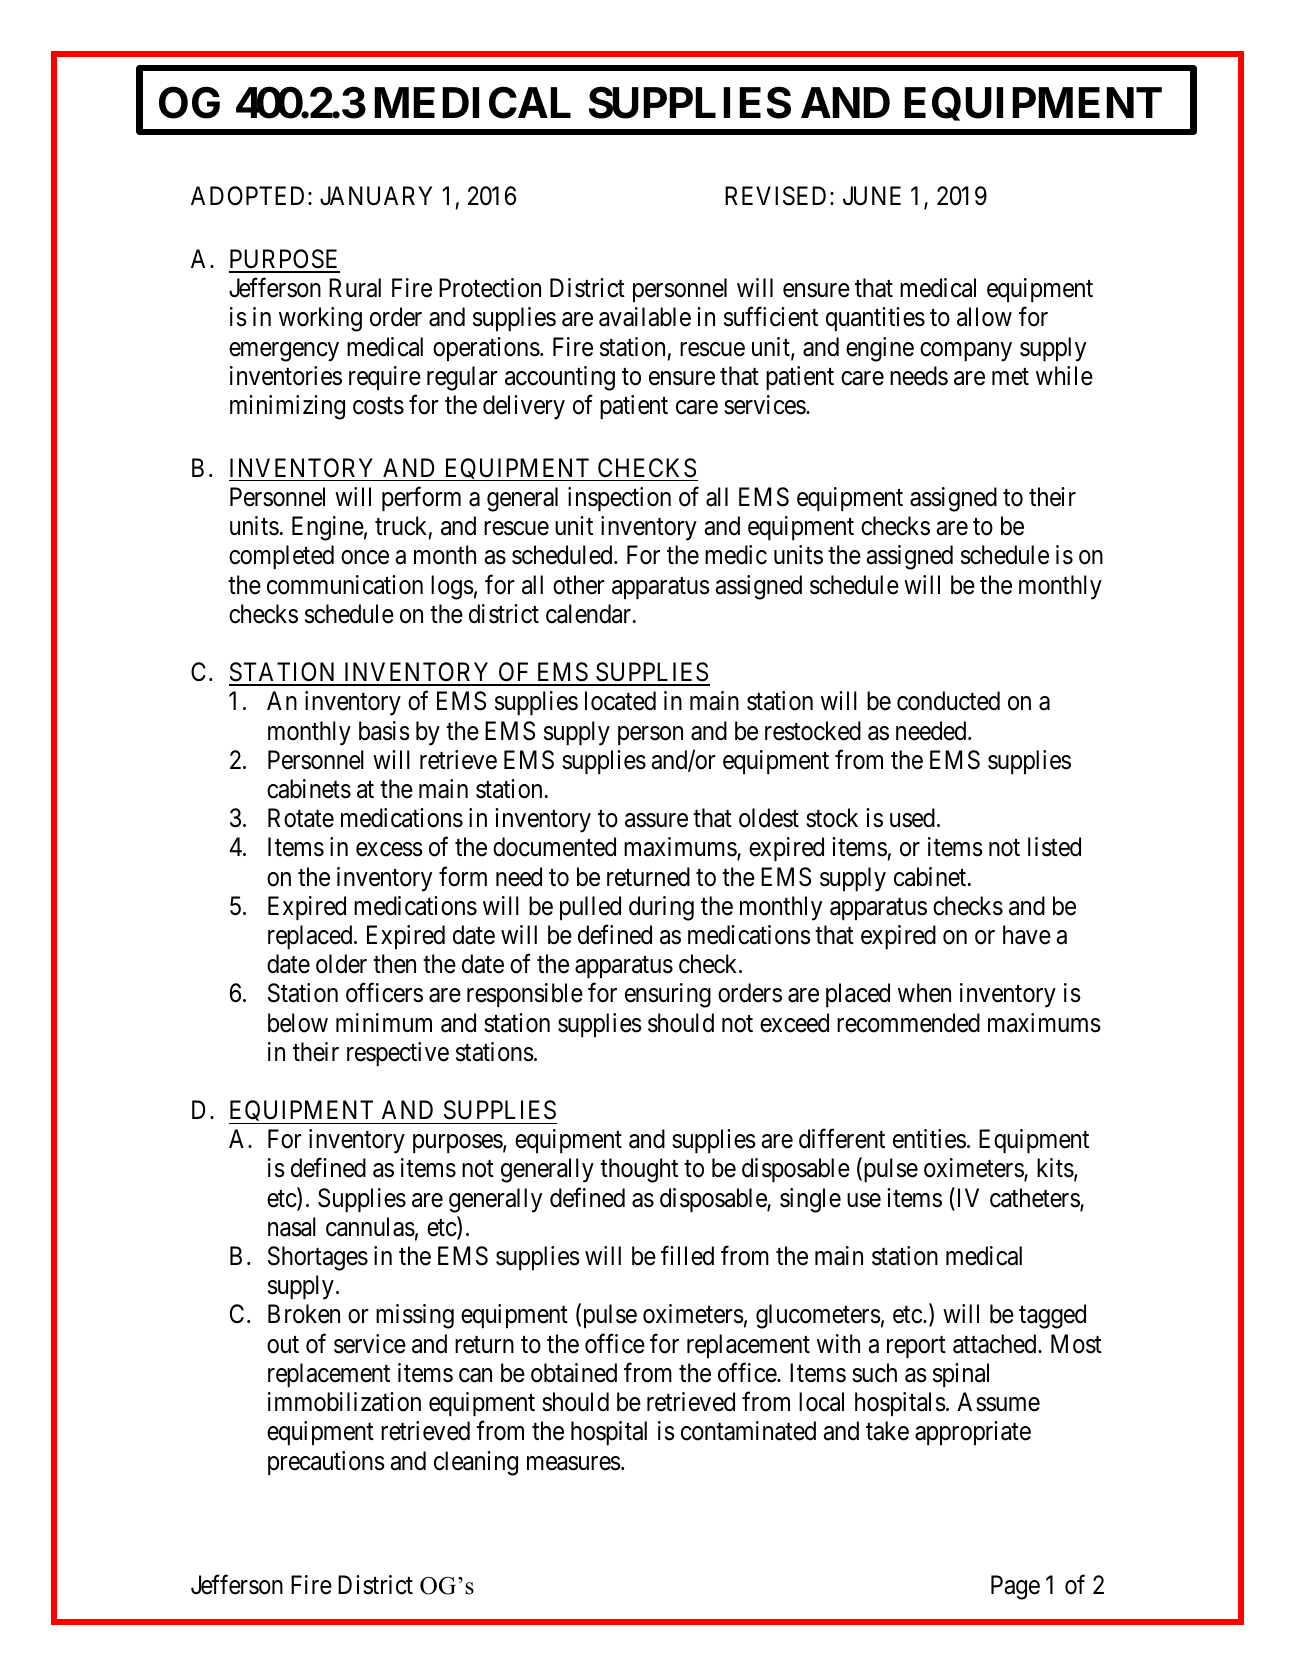 This image has width=1295, height=1676. I want to click on available, so click(645, 317).
